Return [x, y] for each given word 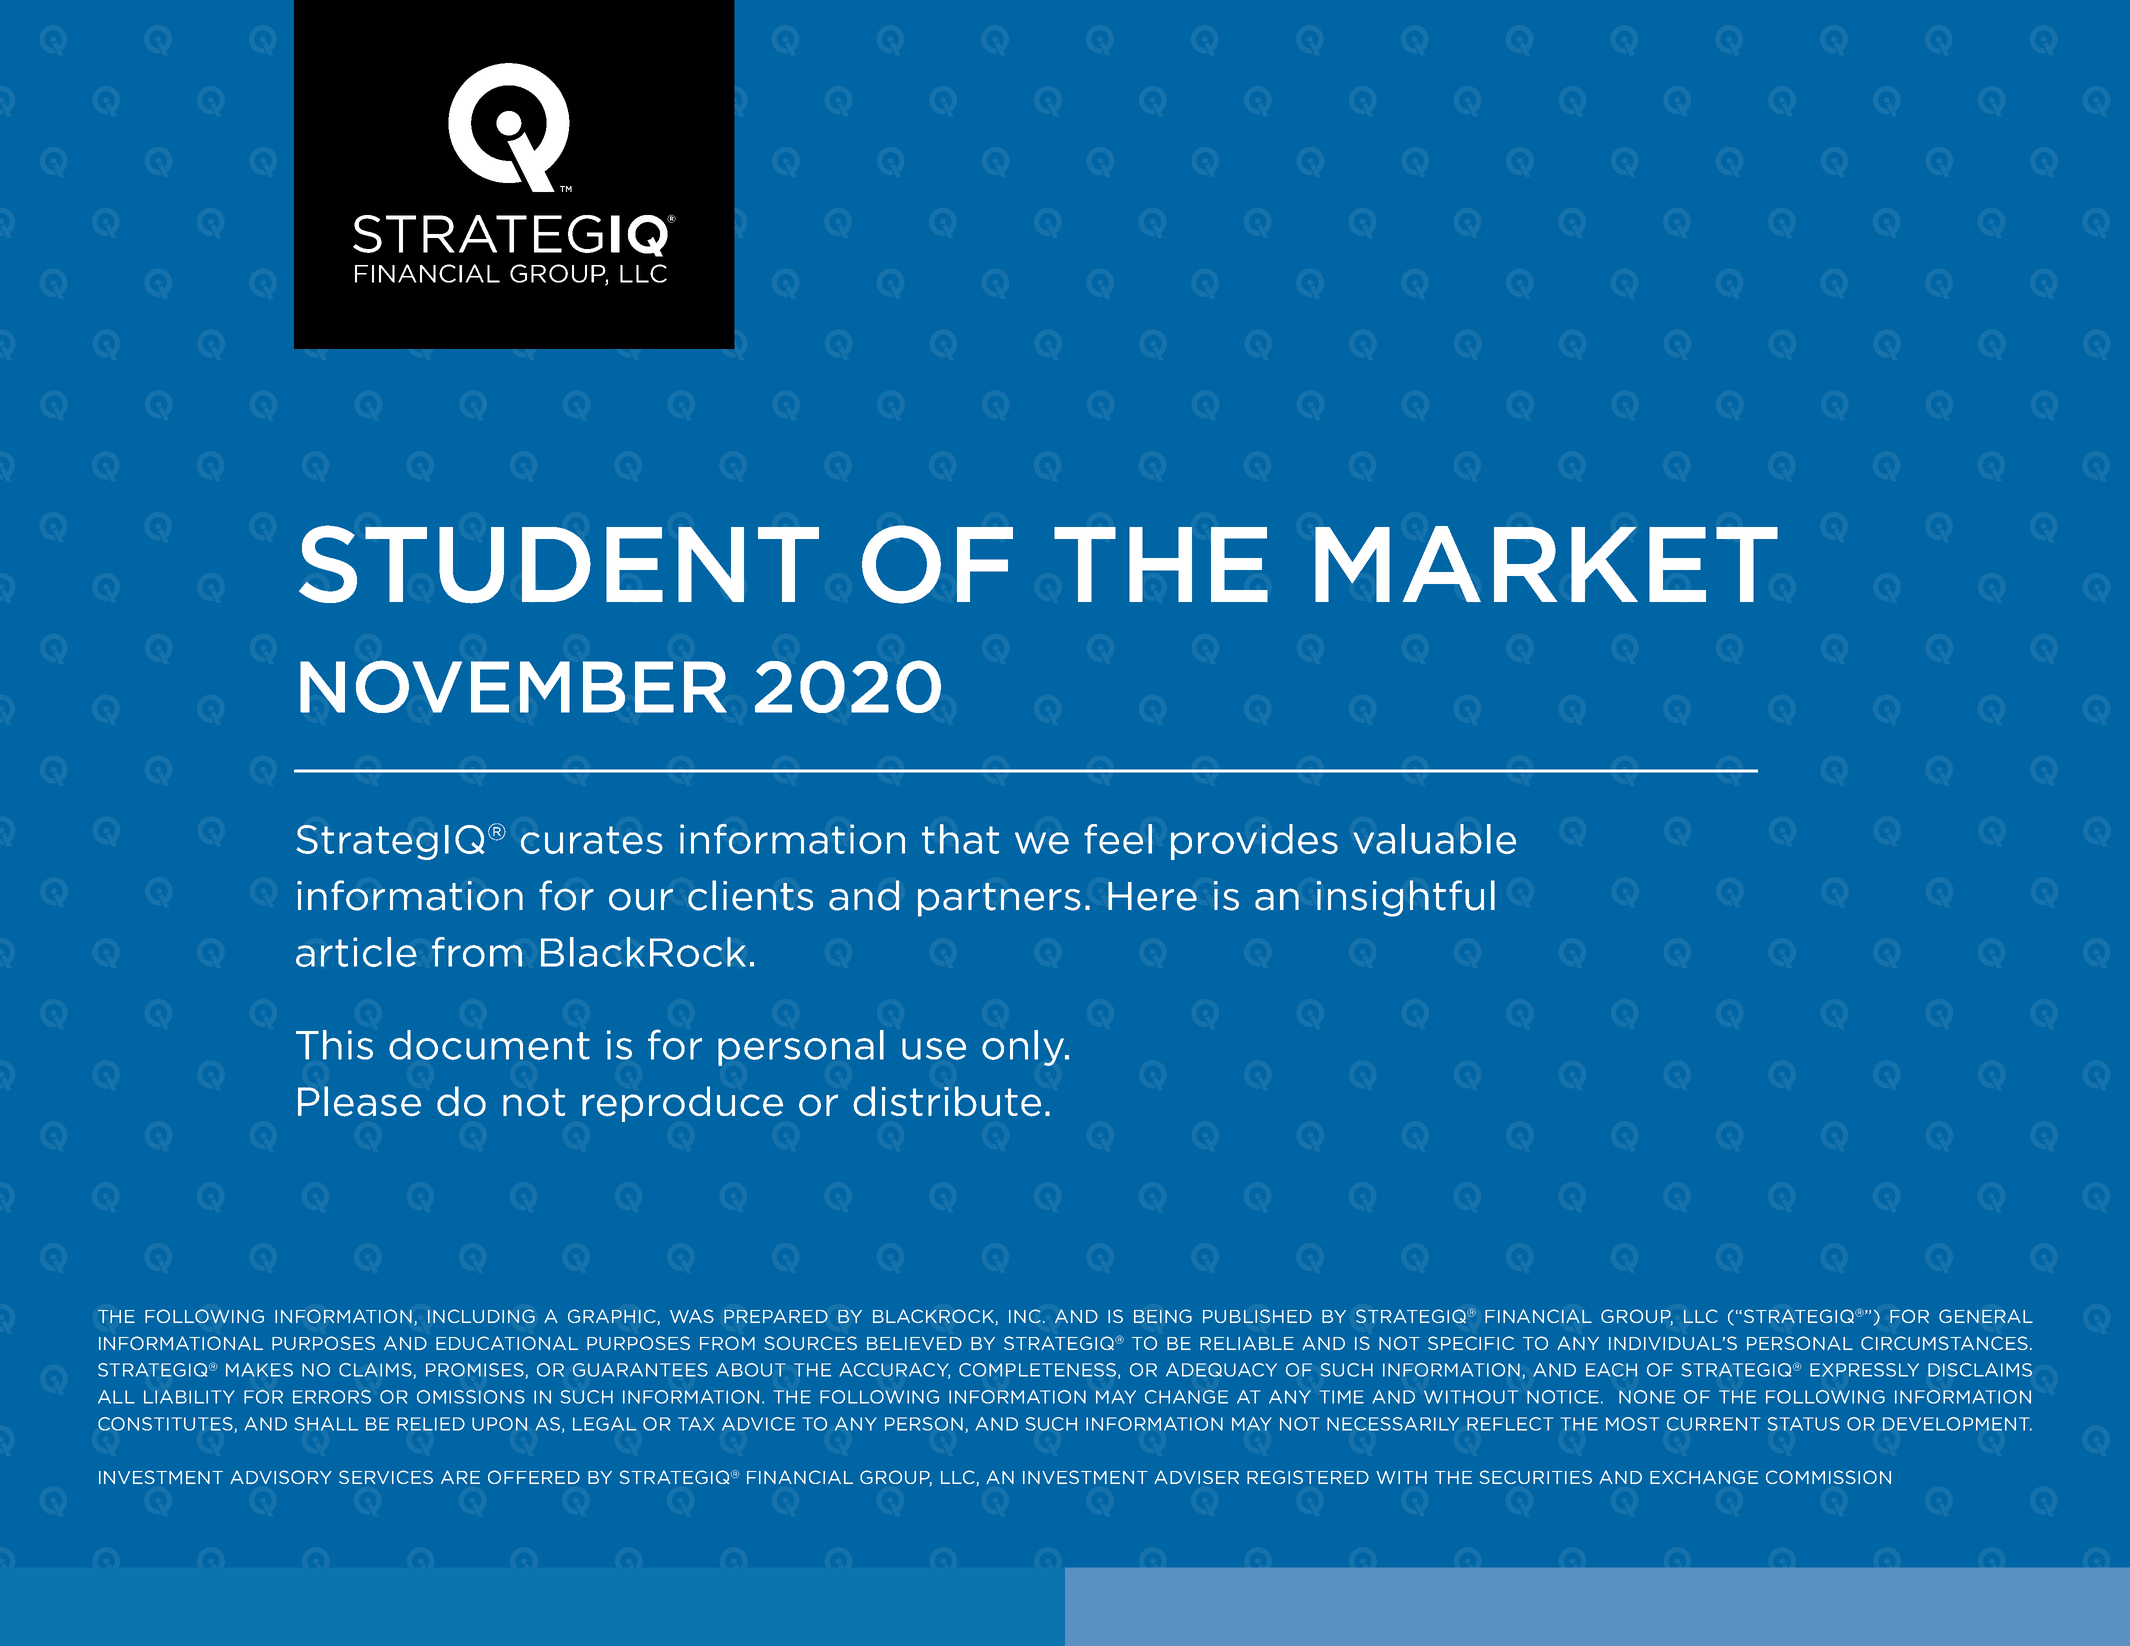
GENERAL [1986, 1316]
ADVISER [1196, 1477]
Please [359, 1101]
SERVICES [386, 1477]
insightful [1406, 898]
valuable [1434, 839]
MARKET [1546, 564]
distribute [947, 1101]
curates [592, 840]
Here [1152, 896]
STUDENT [559, 564]
